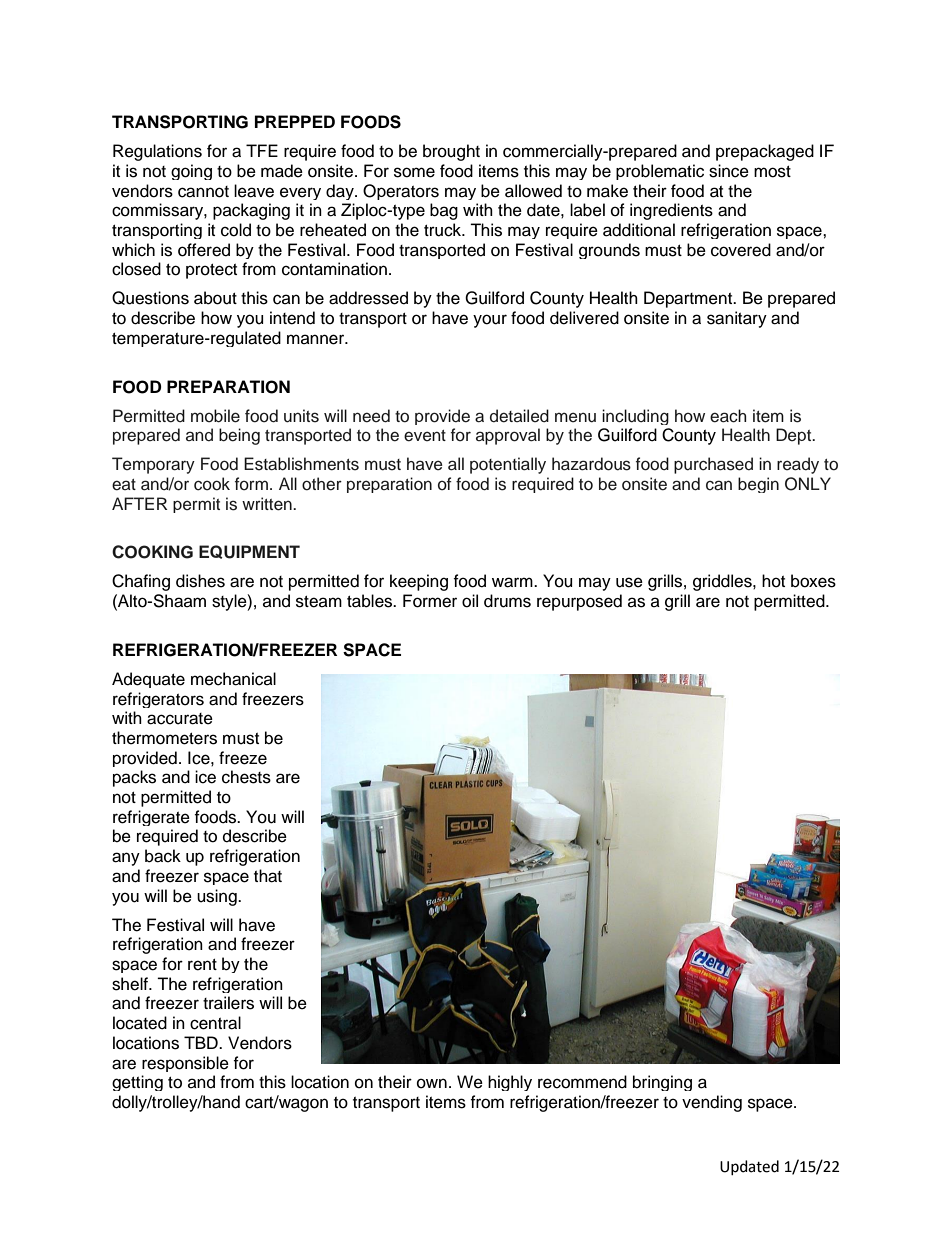 The image size is (952, 1233). Describe the element at coordinates (508, 465) in the screenshot. I see `potentially` at that location.
